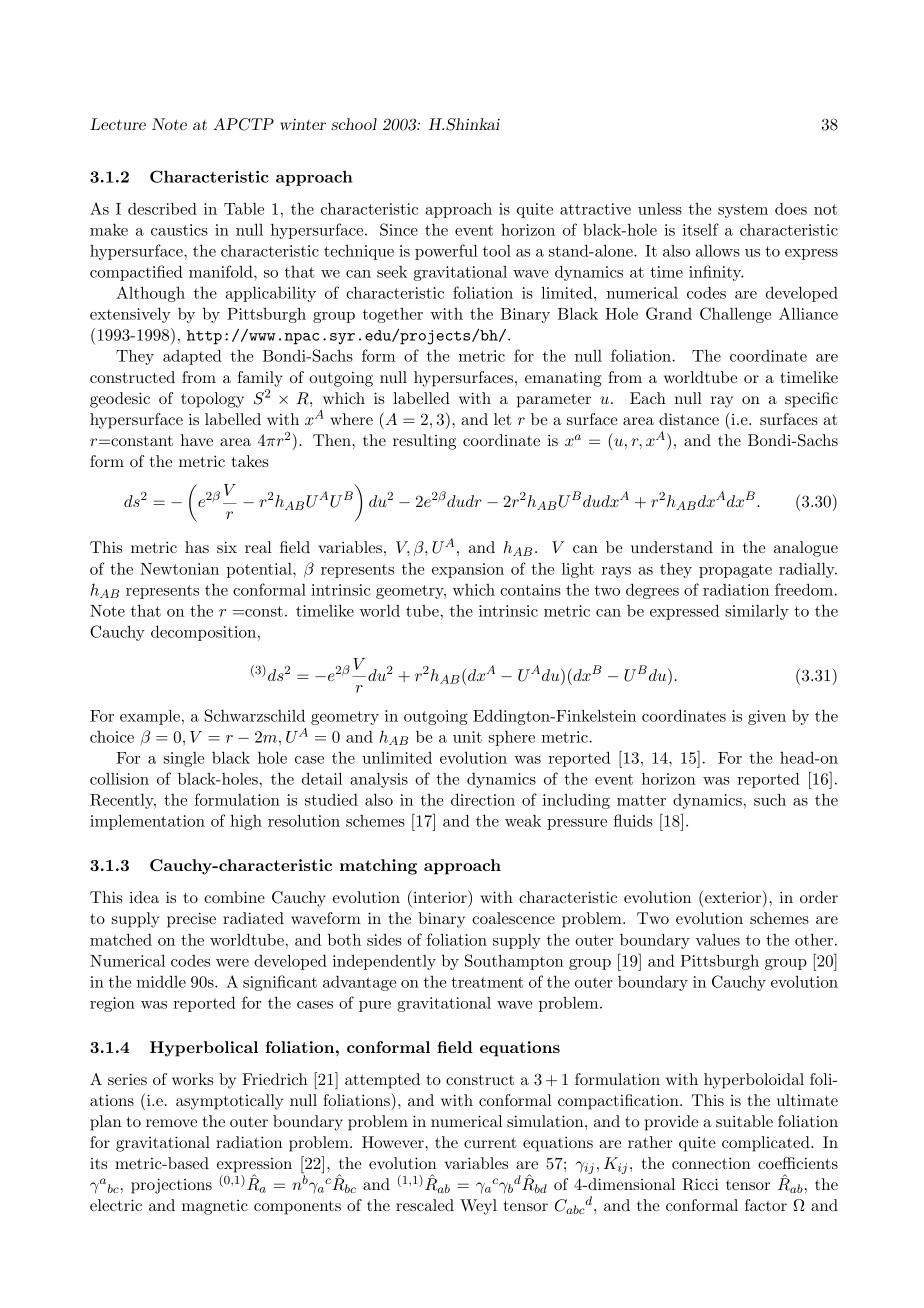  Describe the element at coordinates (162, 208) in the document. I see `described` at that location.
